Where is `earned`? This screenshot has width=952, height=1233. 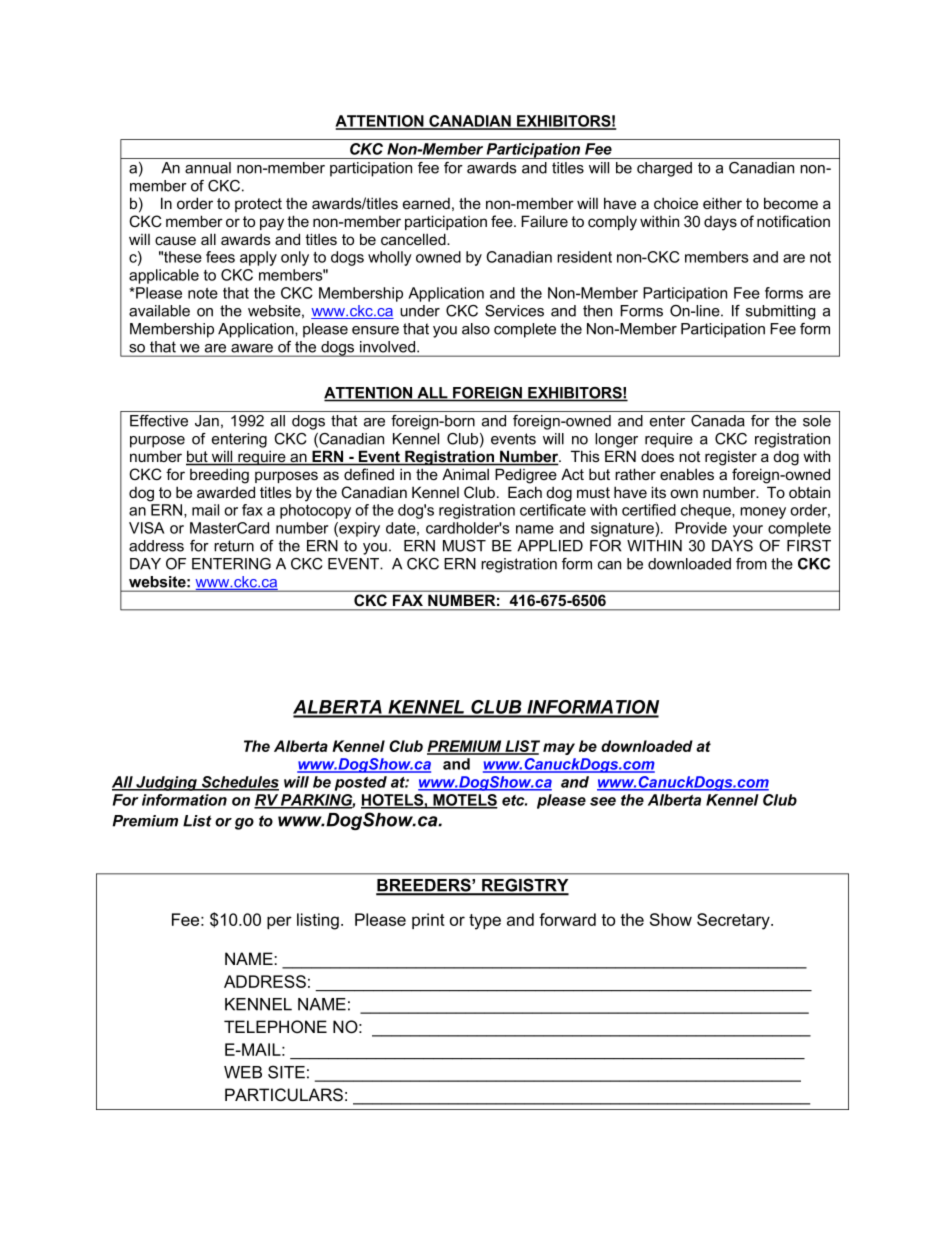 earned is located at coordinates (426, 203).
